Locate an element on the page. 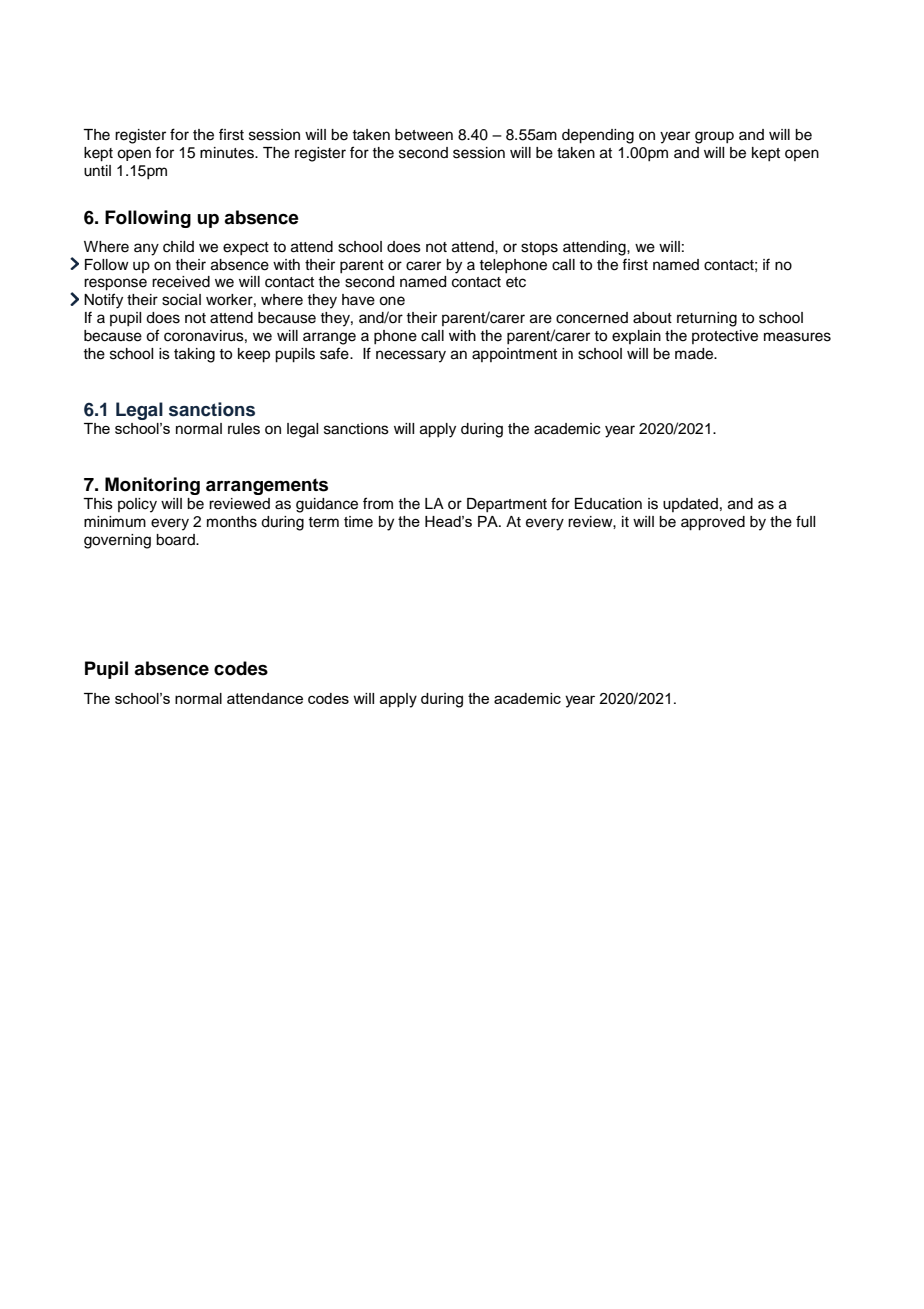 This page has height=1309, width=924. taking is located at coordinates (194, 355).
